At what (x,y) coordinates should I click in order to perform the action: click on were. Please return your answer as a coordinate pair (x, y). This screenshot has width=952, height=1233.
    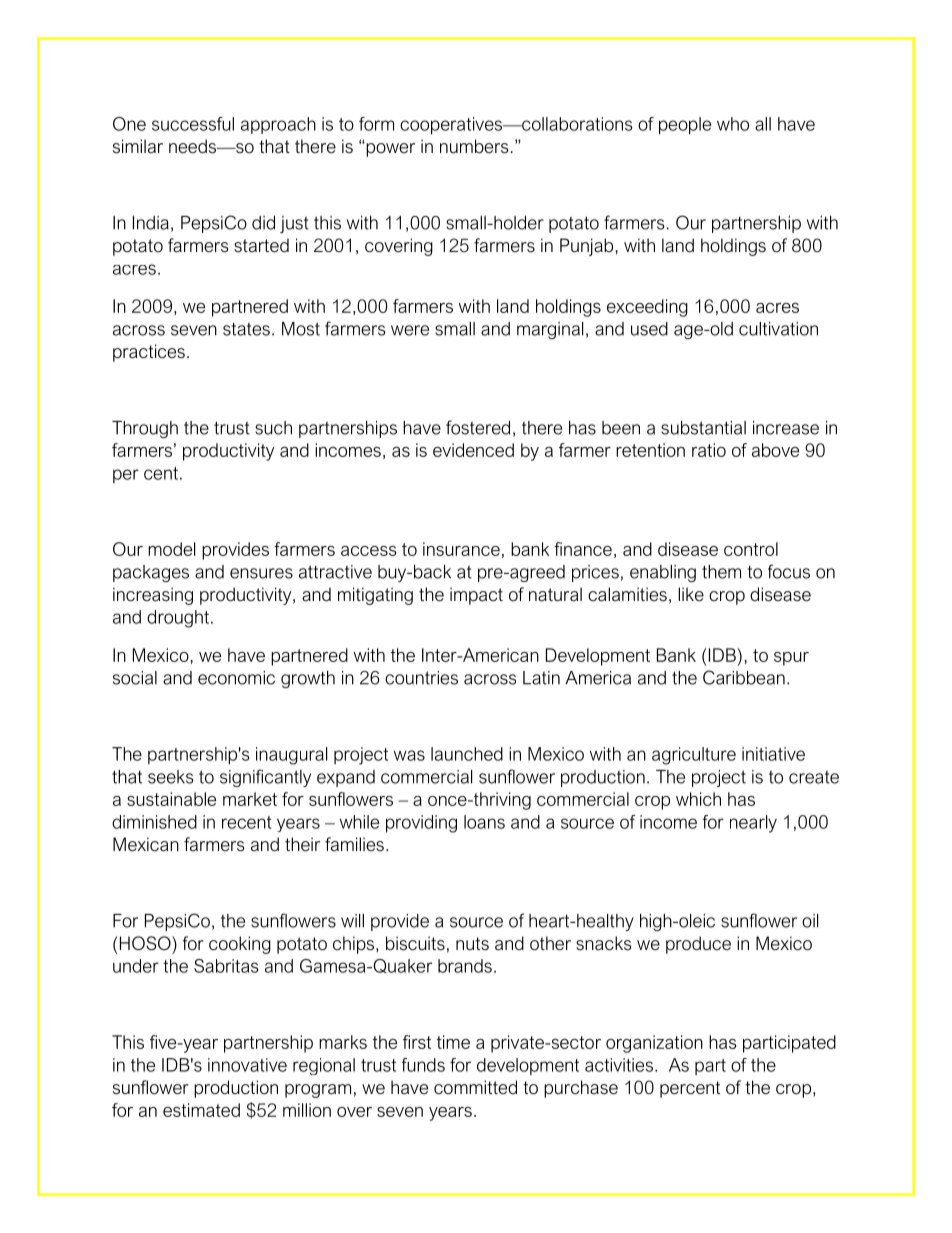
    Looking at the image, I should click on (410, 330).
